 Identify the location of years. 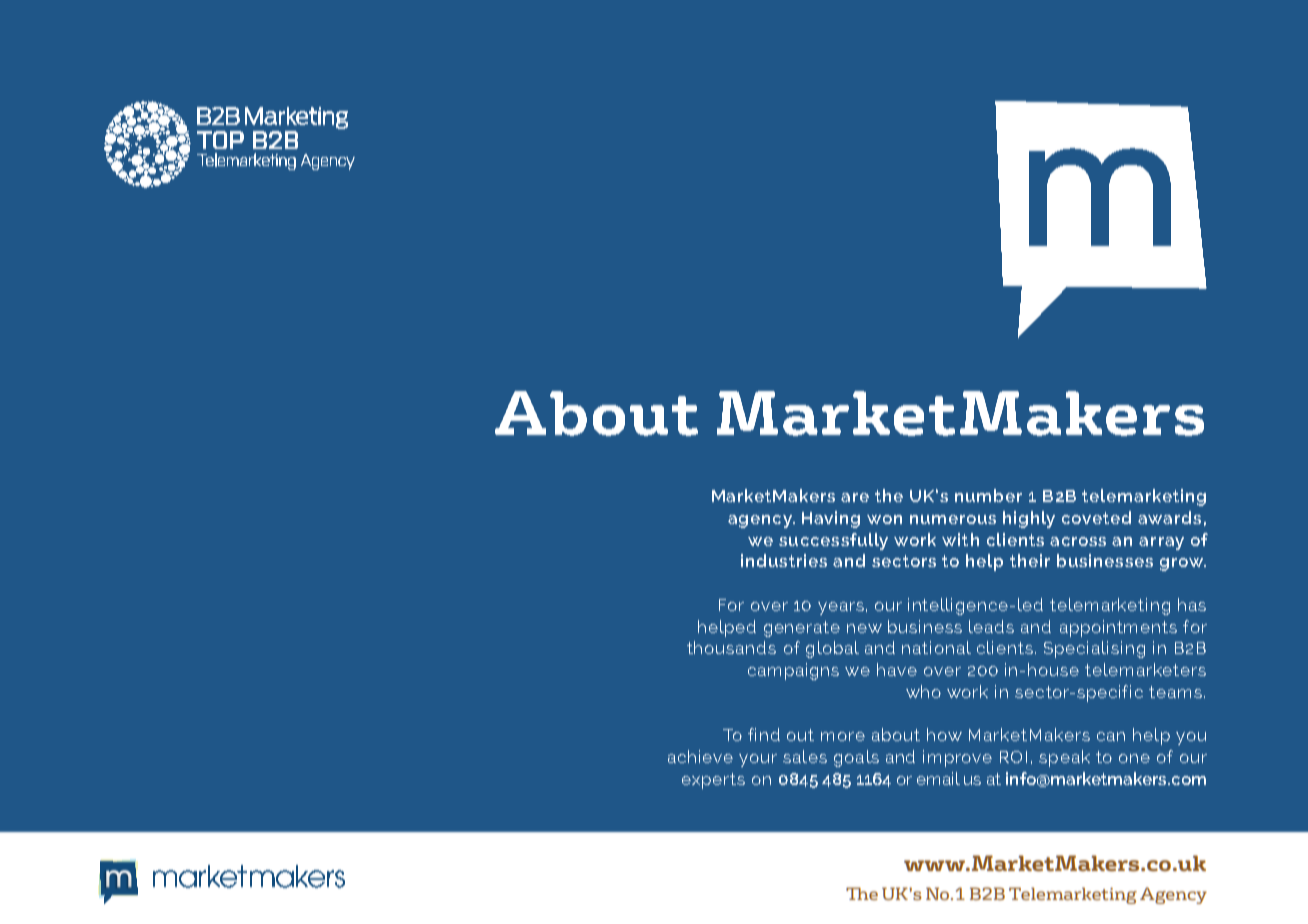
(841, 608).
